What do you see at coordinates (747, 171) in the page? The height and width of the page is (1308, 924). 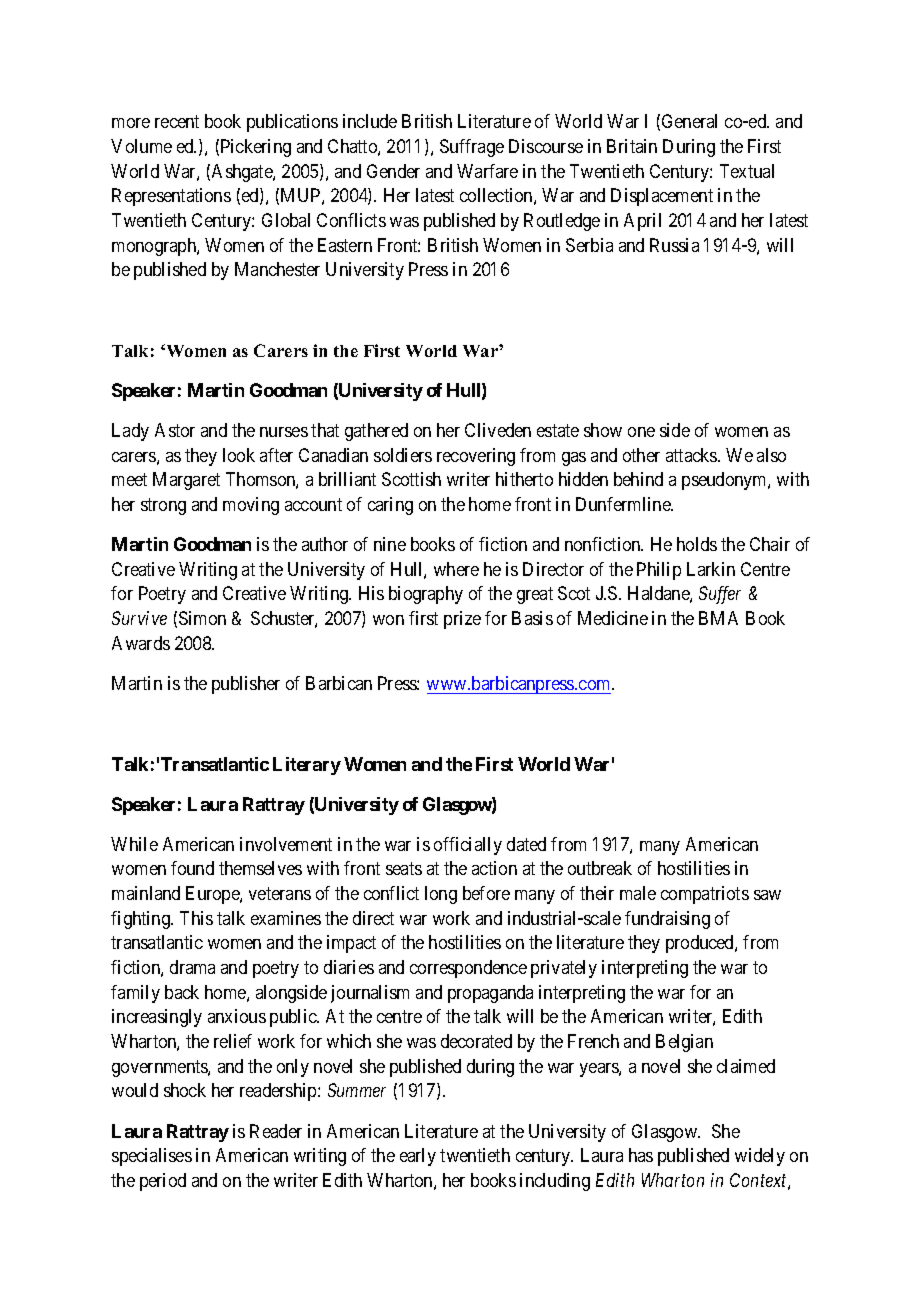 I see `Textual` at bounding box center [747, 171].
